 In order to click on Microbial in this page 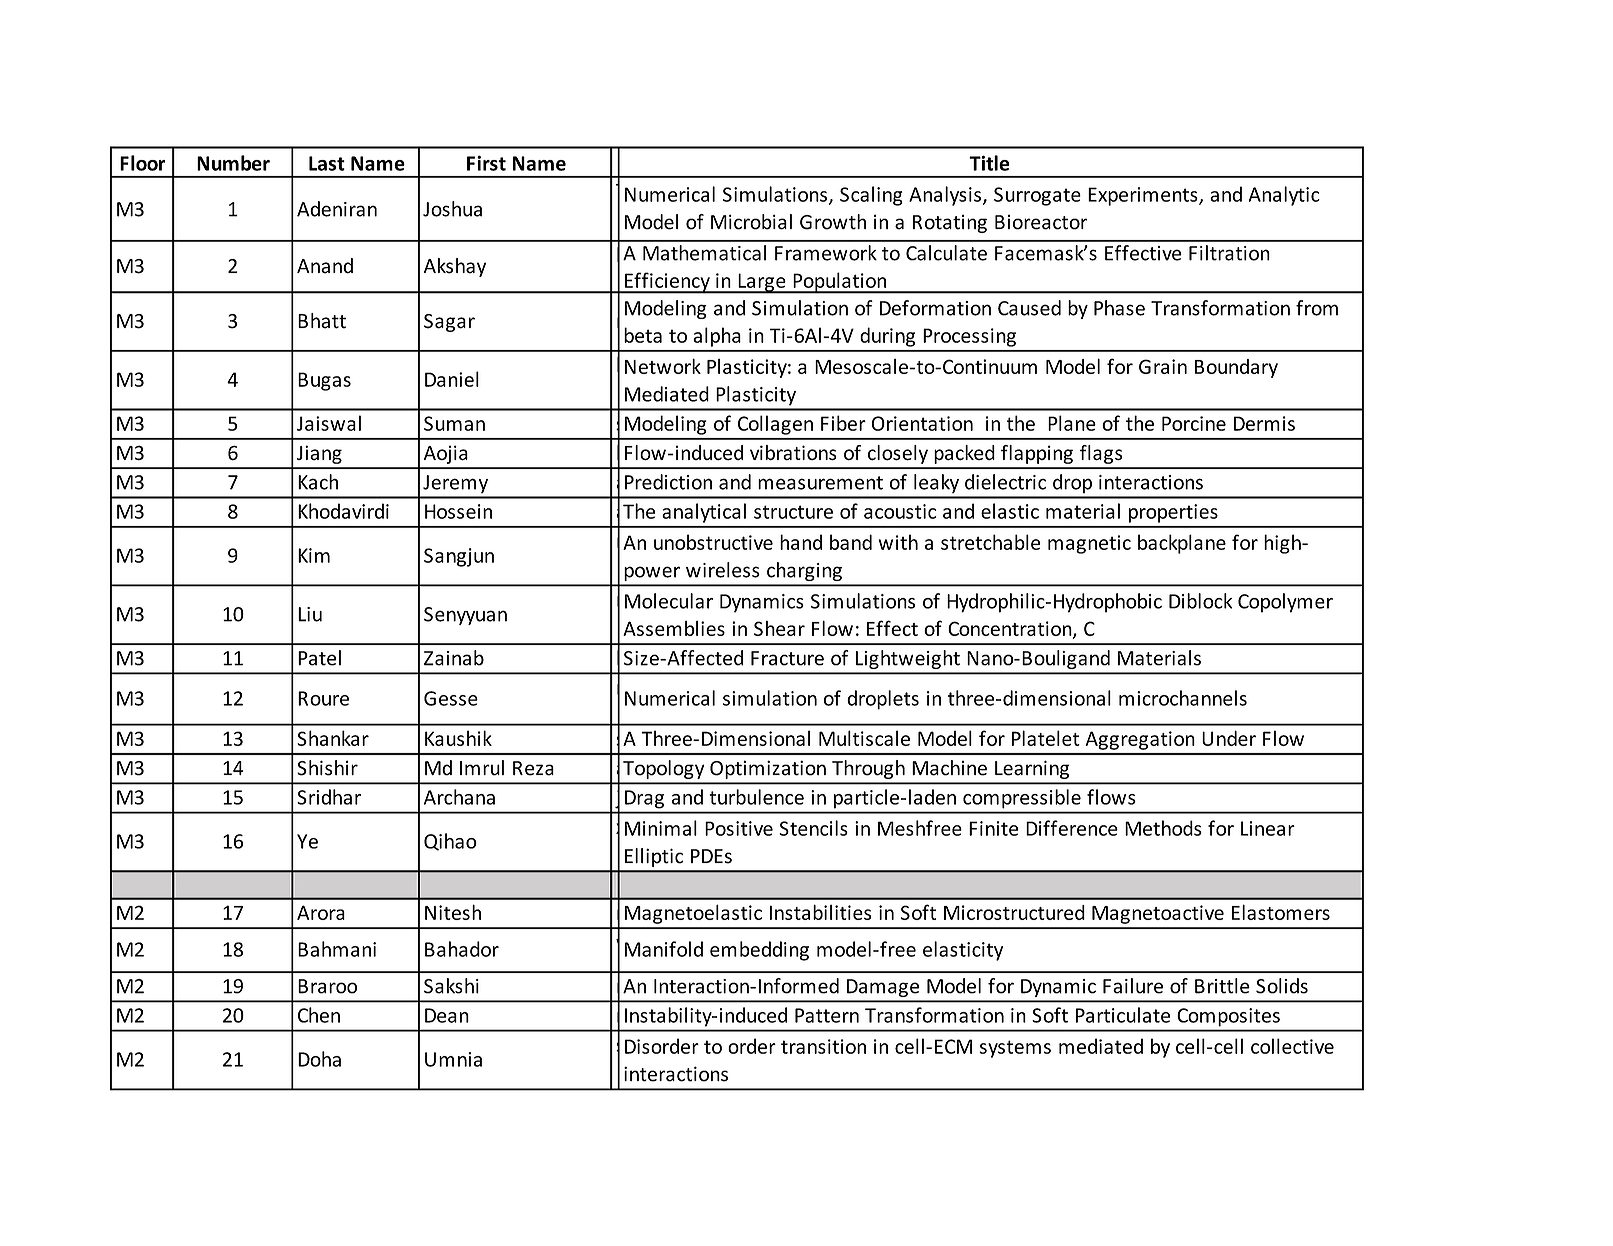, I will do `click(751, 222)`.
